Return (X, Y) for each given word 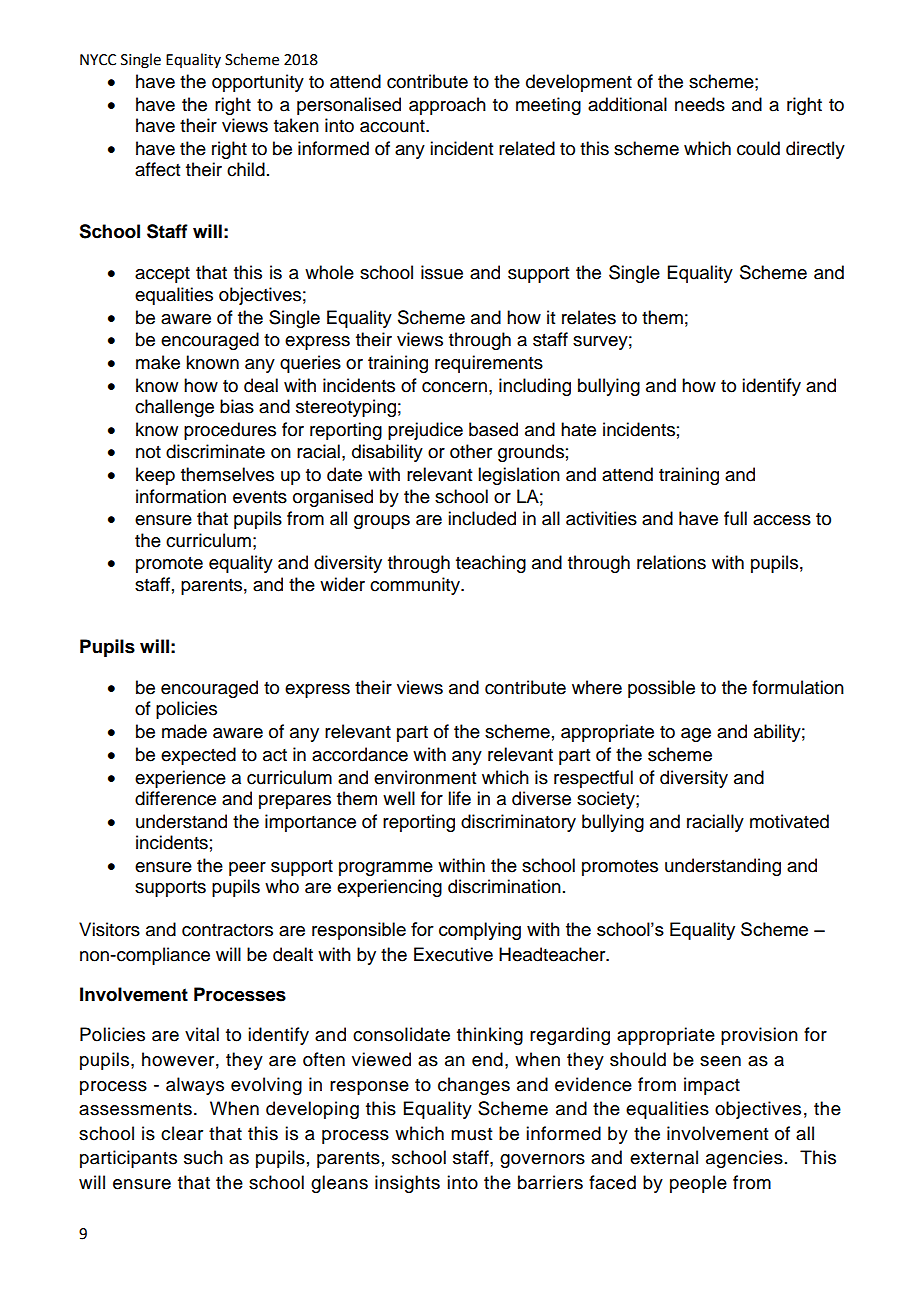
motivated (789, 821)
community (416, 586)
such (203, 1157)
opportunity (258, 83)
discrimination (504, 886)
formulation (798, 687)
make (158, 362)
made (184, 731)
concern (454, 387)
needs (700, 104)
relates (589, 317)
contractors (227, 930)
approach (447, 106)
